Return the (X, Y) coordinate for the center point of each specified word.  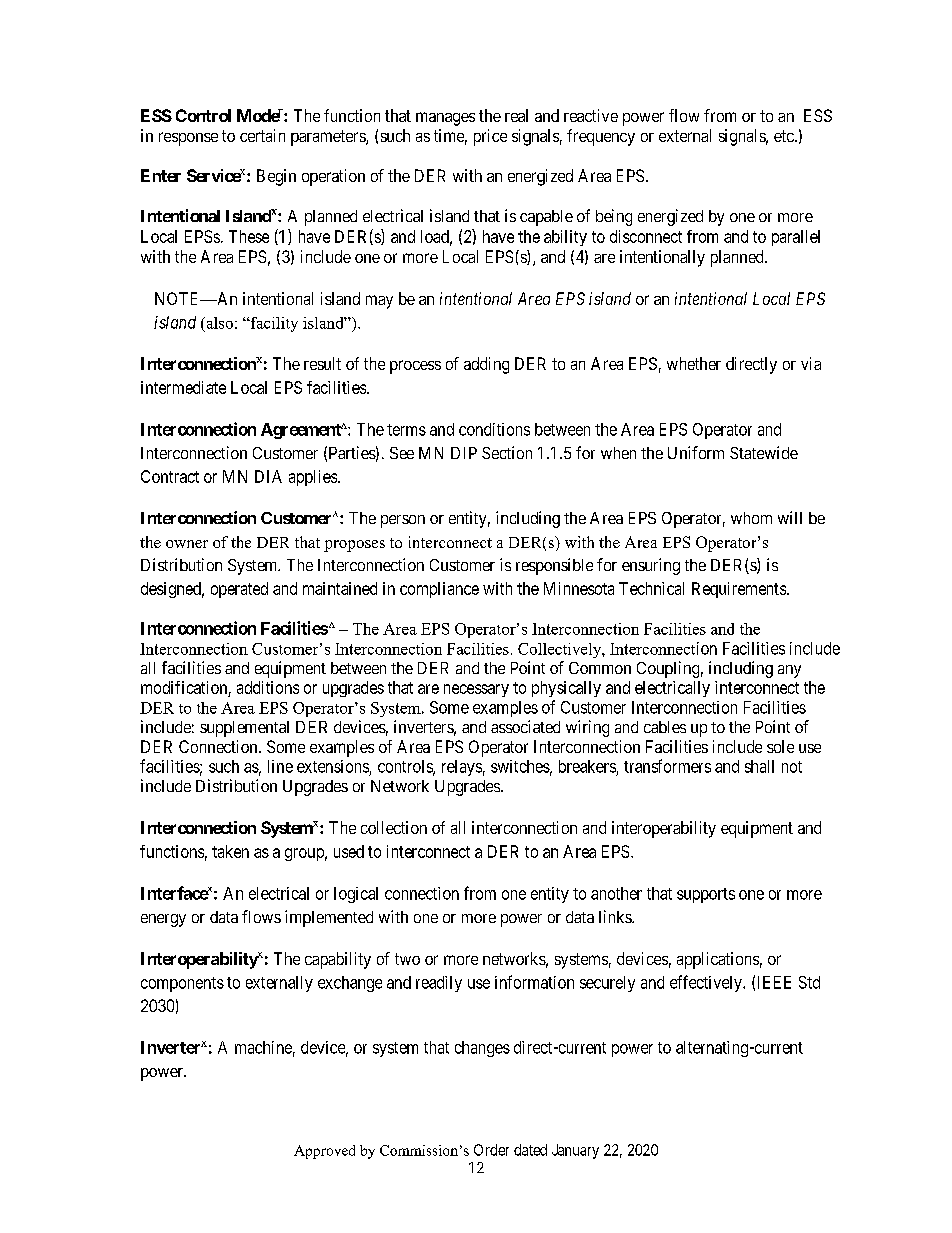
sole (780, 746)
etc (784, 136)
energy (163, 920)
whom (751, 518)
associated (525, 726)
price (490, 137)
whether (694, 363)
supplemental (244, 729)
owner (187, 544)
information (534, 982)
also (218, 323)
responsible (554, 566)
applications (718, 960)
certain (262, 135)
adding (486, 365)
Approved (324, 1152)
